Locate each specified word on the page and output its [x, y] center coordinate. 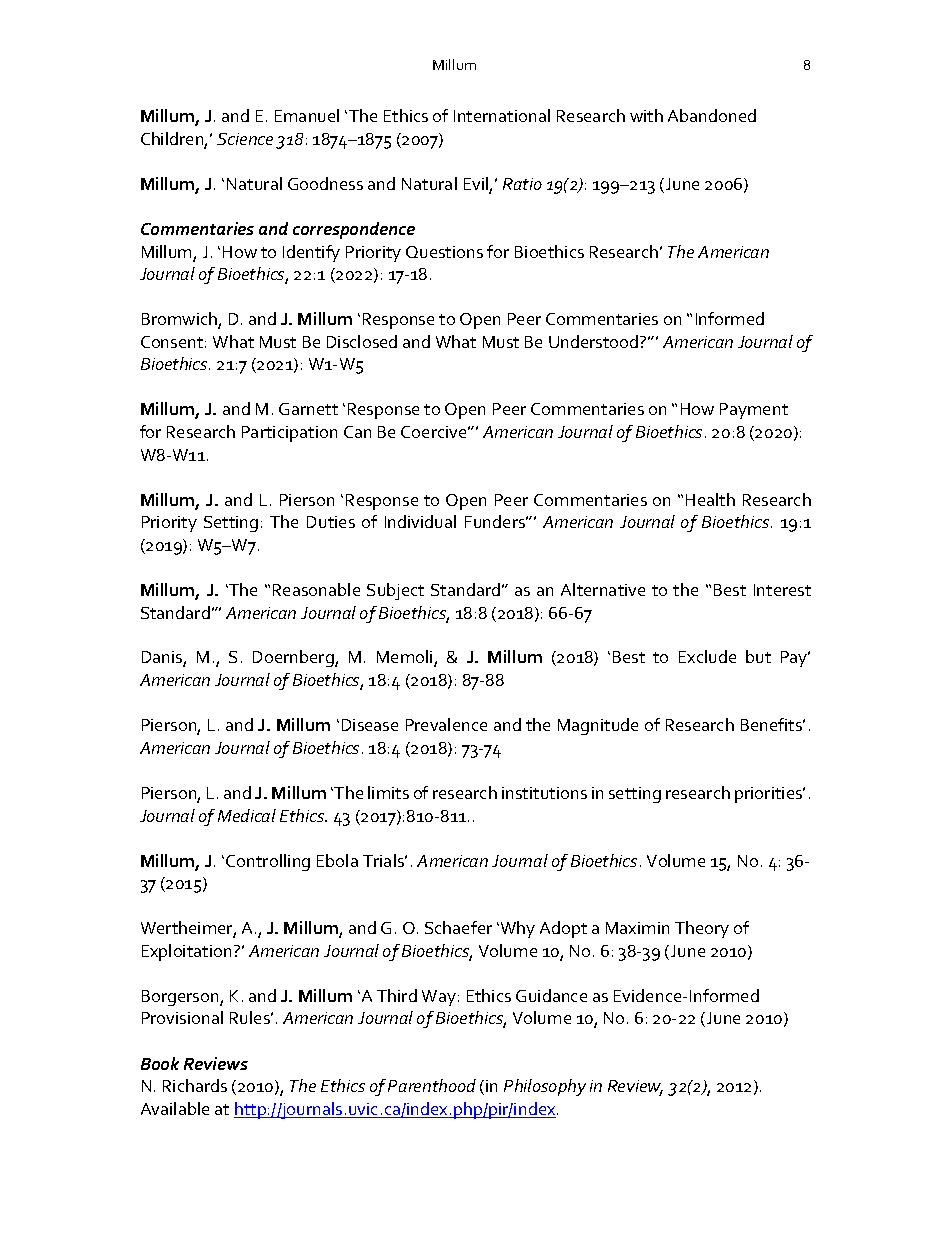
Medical [247, 815]
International [502, 115]
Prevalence [446, 724]
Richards [195, 1085]
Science [245, 139]
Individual [420, 521]
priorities [770, 795]
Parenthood [432, 1085]
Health [710, 499]
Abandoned [712, 115]
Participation [289, 434]
